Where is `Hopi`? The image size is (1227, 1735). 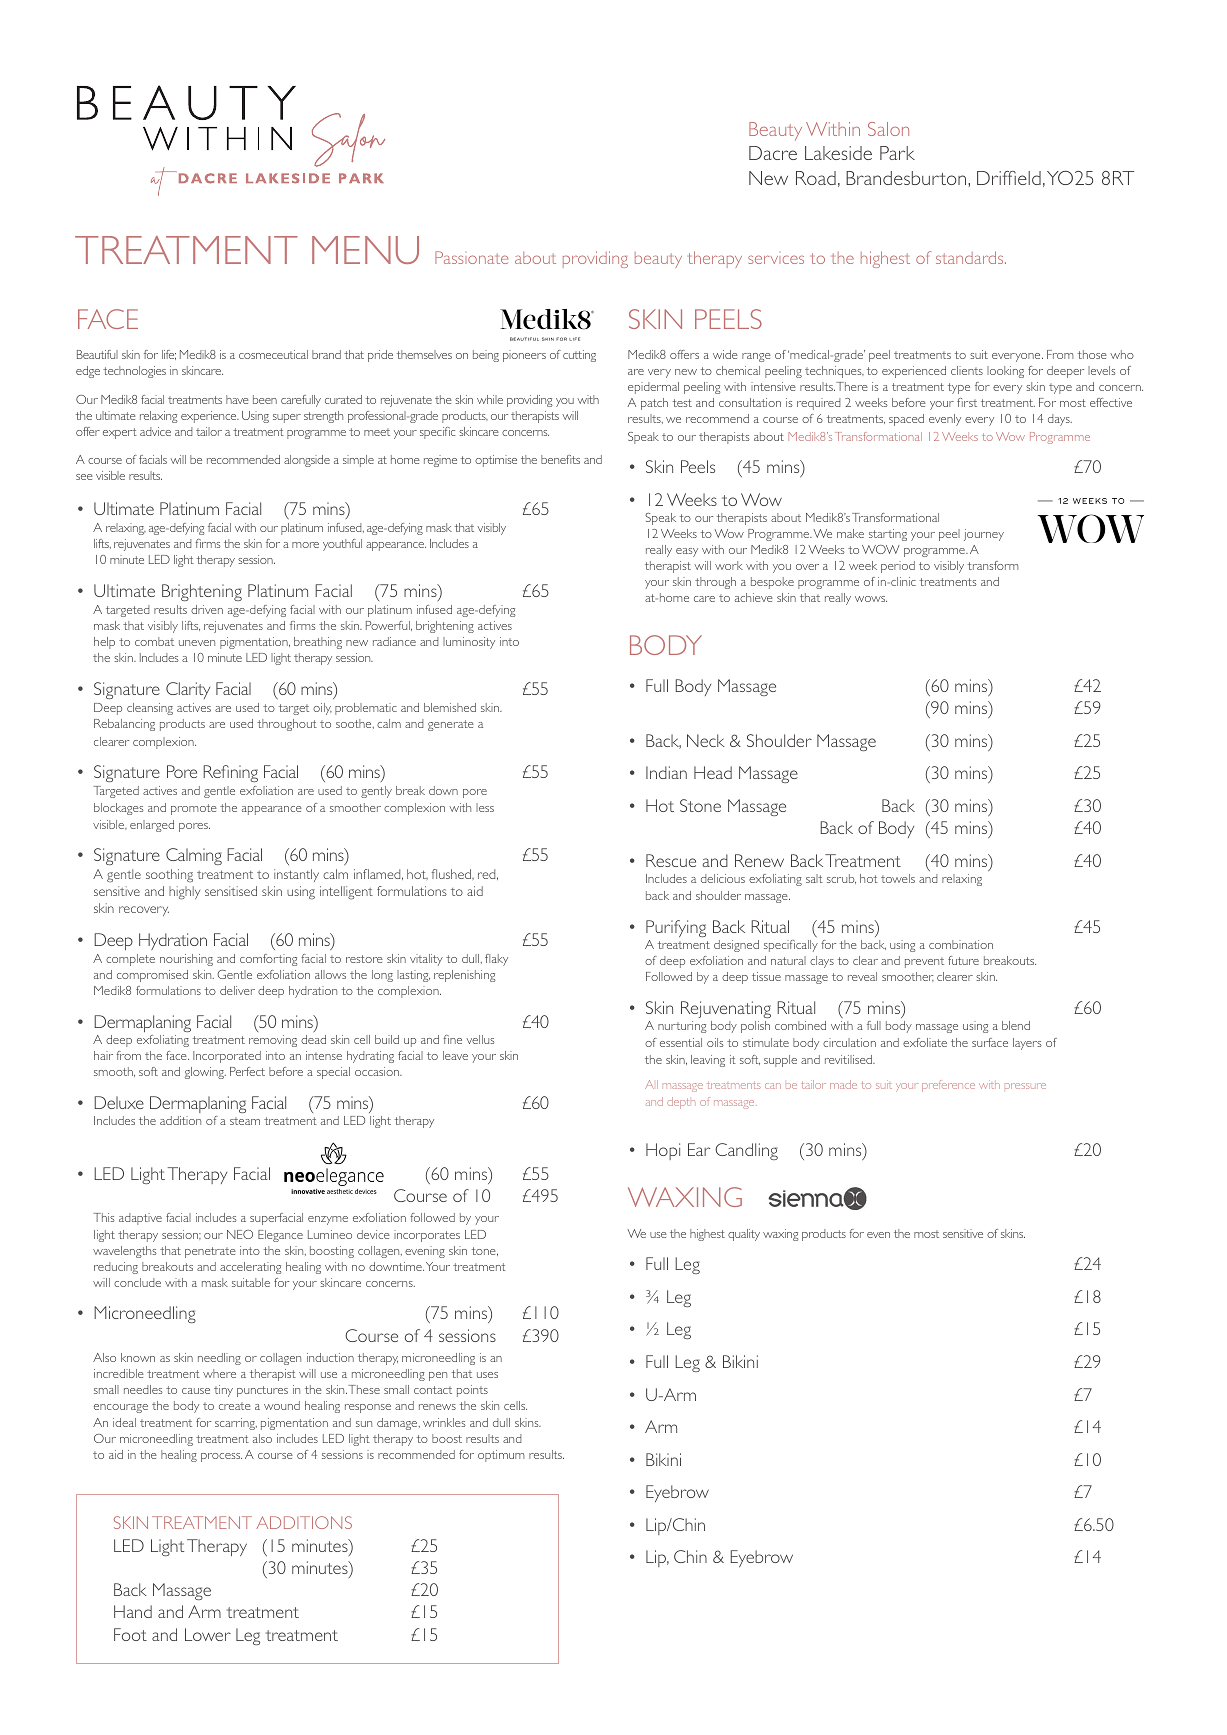
Hopi is located at coordinates (663, 1151).
